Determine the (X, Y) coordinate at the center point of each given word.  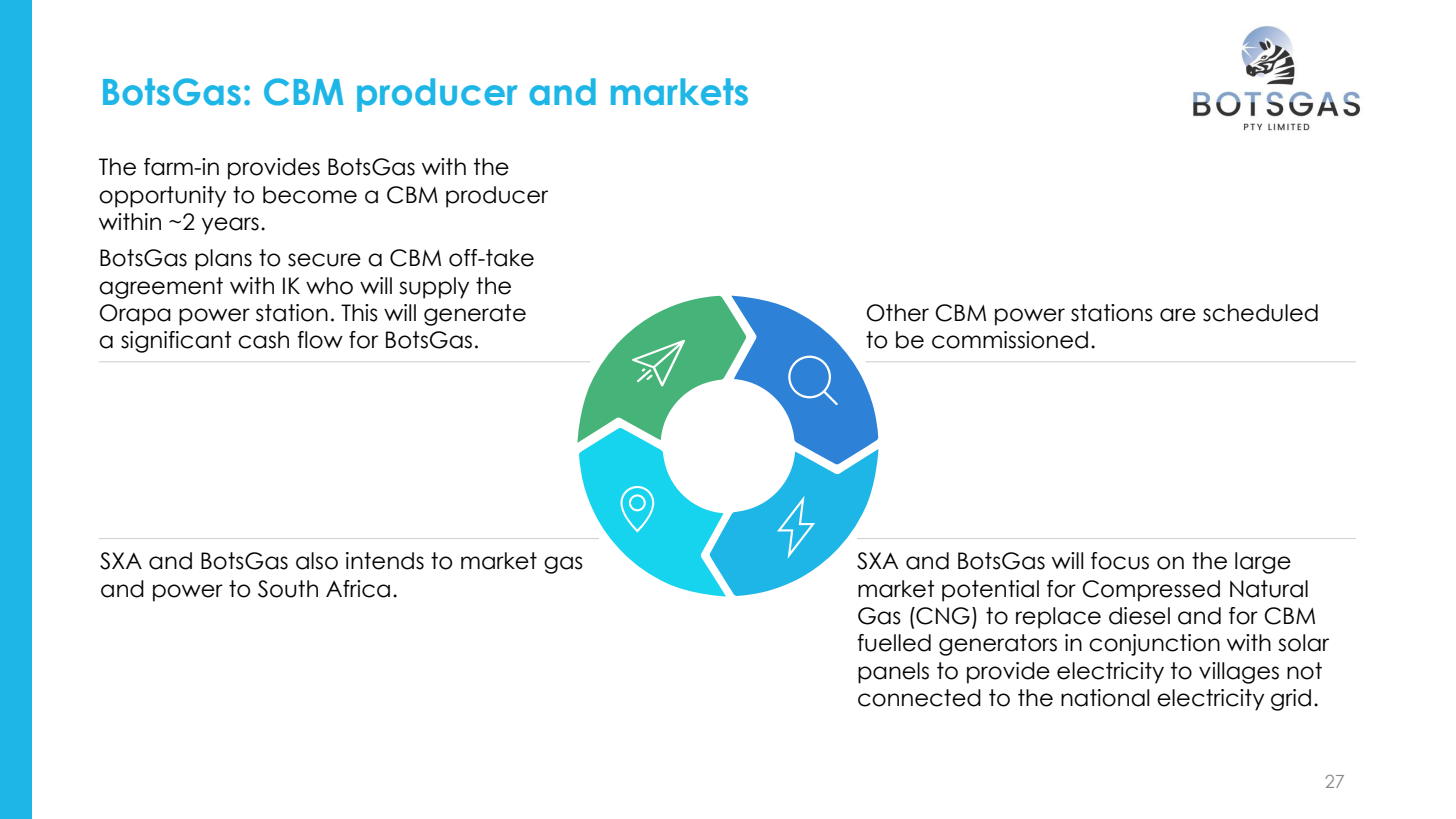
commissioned (1010, 340)
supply (434, 288)
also (317, 561)
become (310, 195)
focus (1120, 561)
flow (320, 340)
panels (893, 673)
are (1178, 315)
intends (385, 561)
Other (898, 313)
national (1105, 698)
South (288, 589)
